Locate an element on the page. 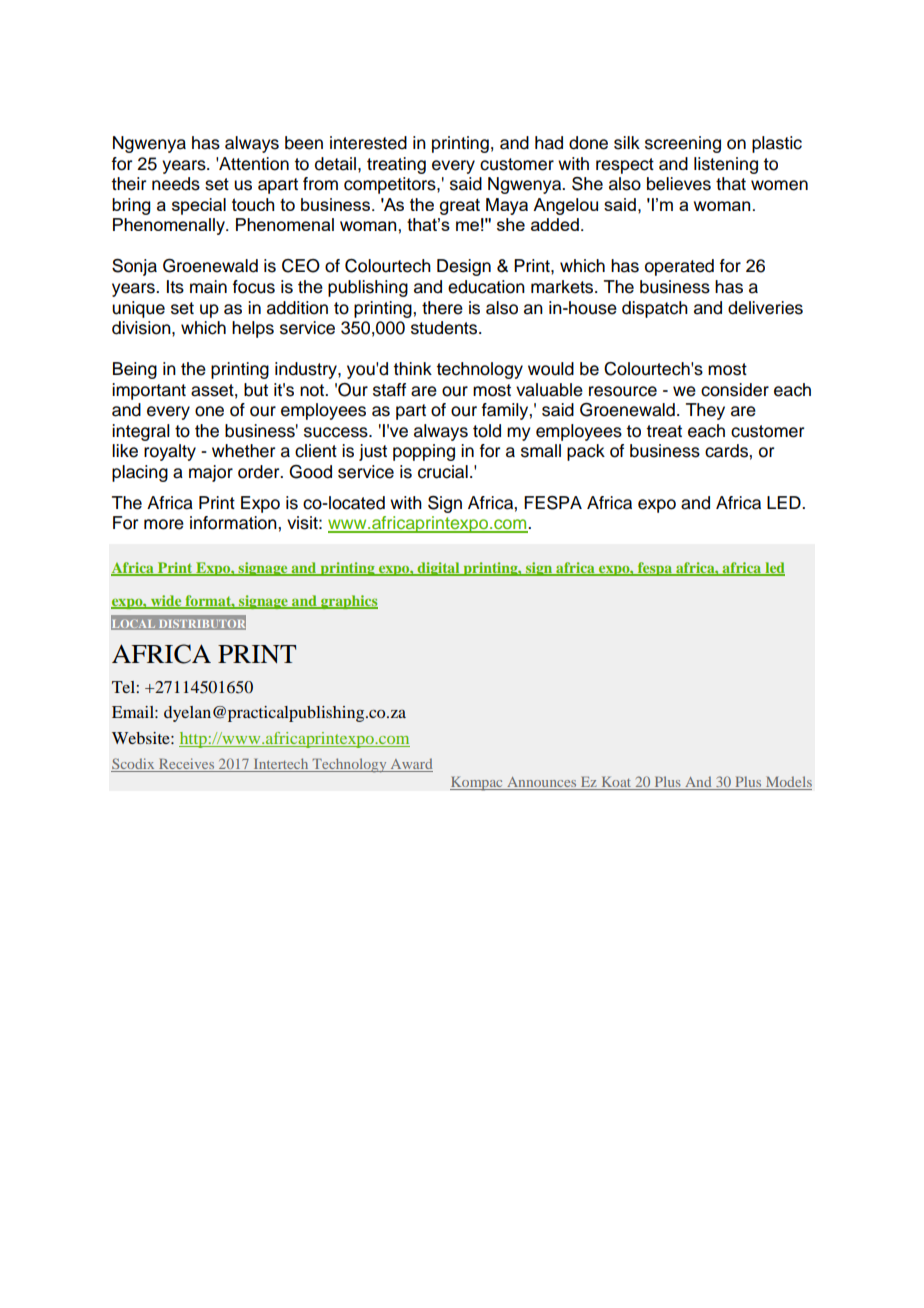  major is located at coordinates (211, 473).
